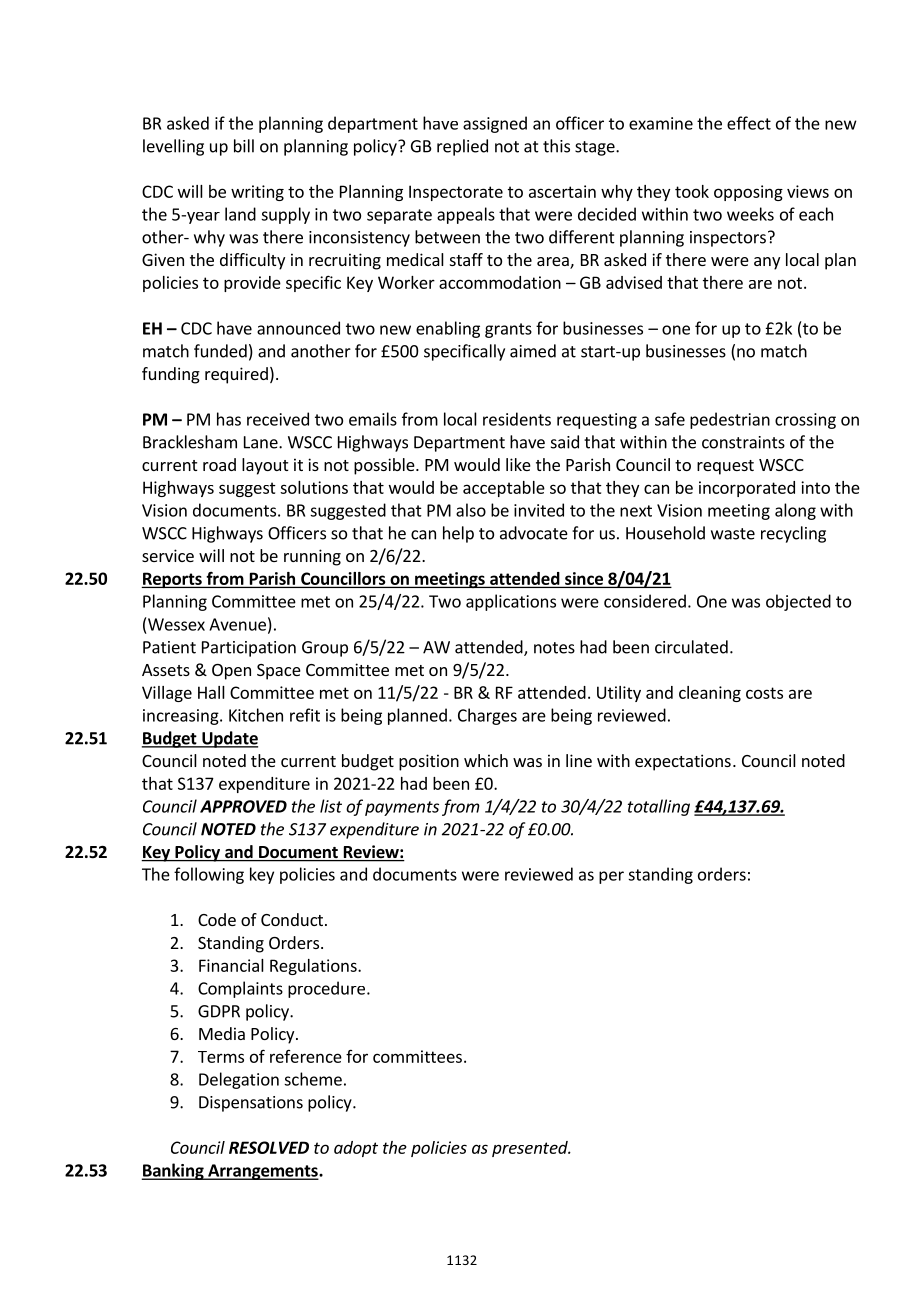  What do you see at coordinates (611, 877) in the screenshot?
I see `per` at bounding box center [611, 877].
